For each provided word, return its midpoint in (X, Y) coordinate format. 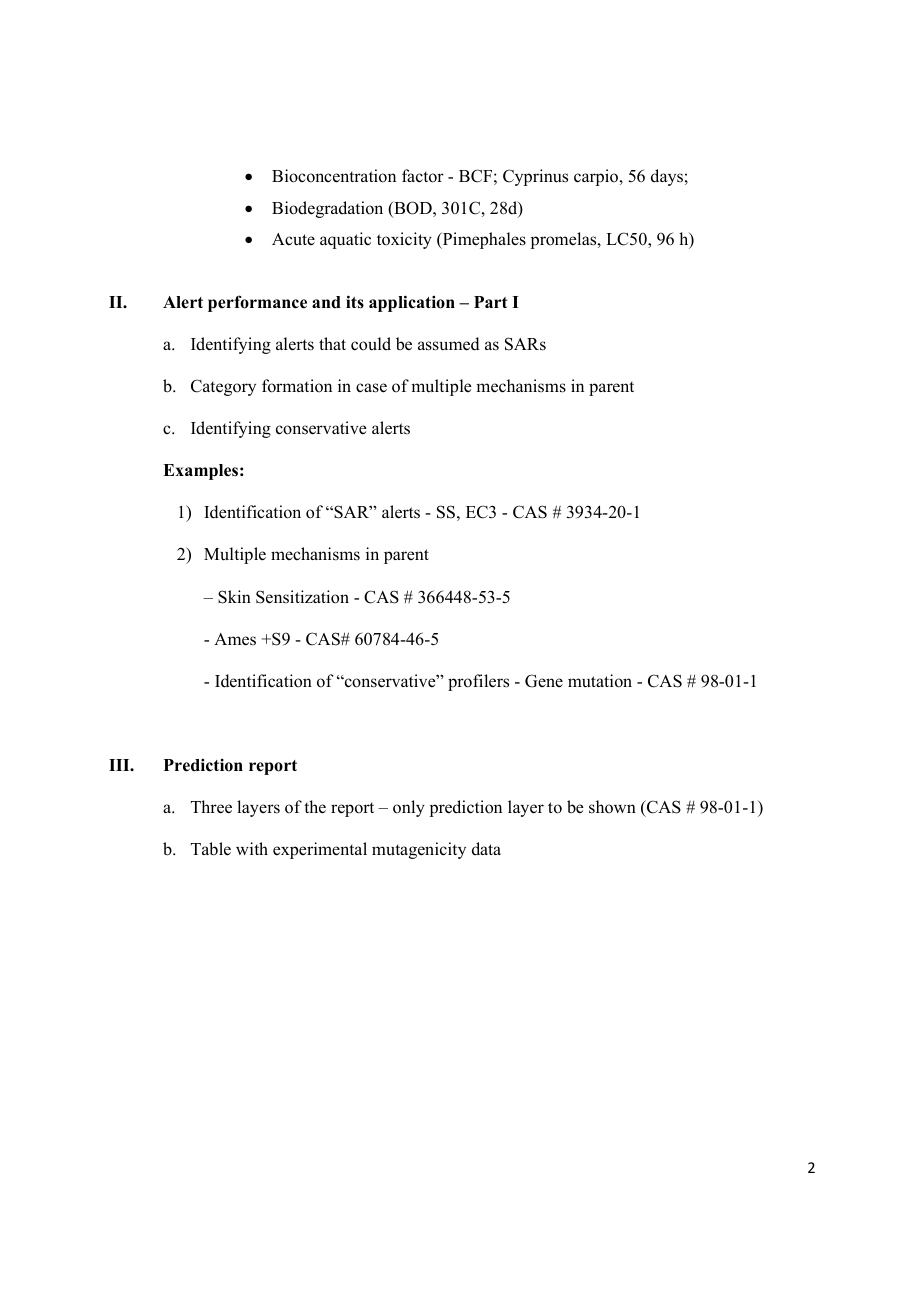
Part (491, 302)
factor (423, 176)
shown (612, 807)
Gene (544, 681)
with (252, 848)
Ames (235, 639)
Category (223, 387)
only (409, 808)
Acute (293, 239)
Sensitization (302, 597)
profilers (478, 682)
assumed (449, 344)
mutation (600, 681)
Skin (234, 597)
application (412, 303)
